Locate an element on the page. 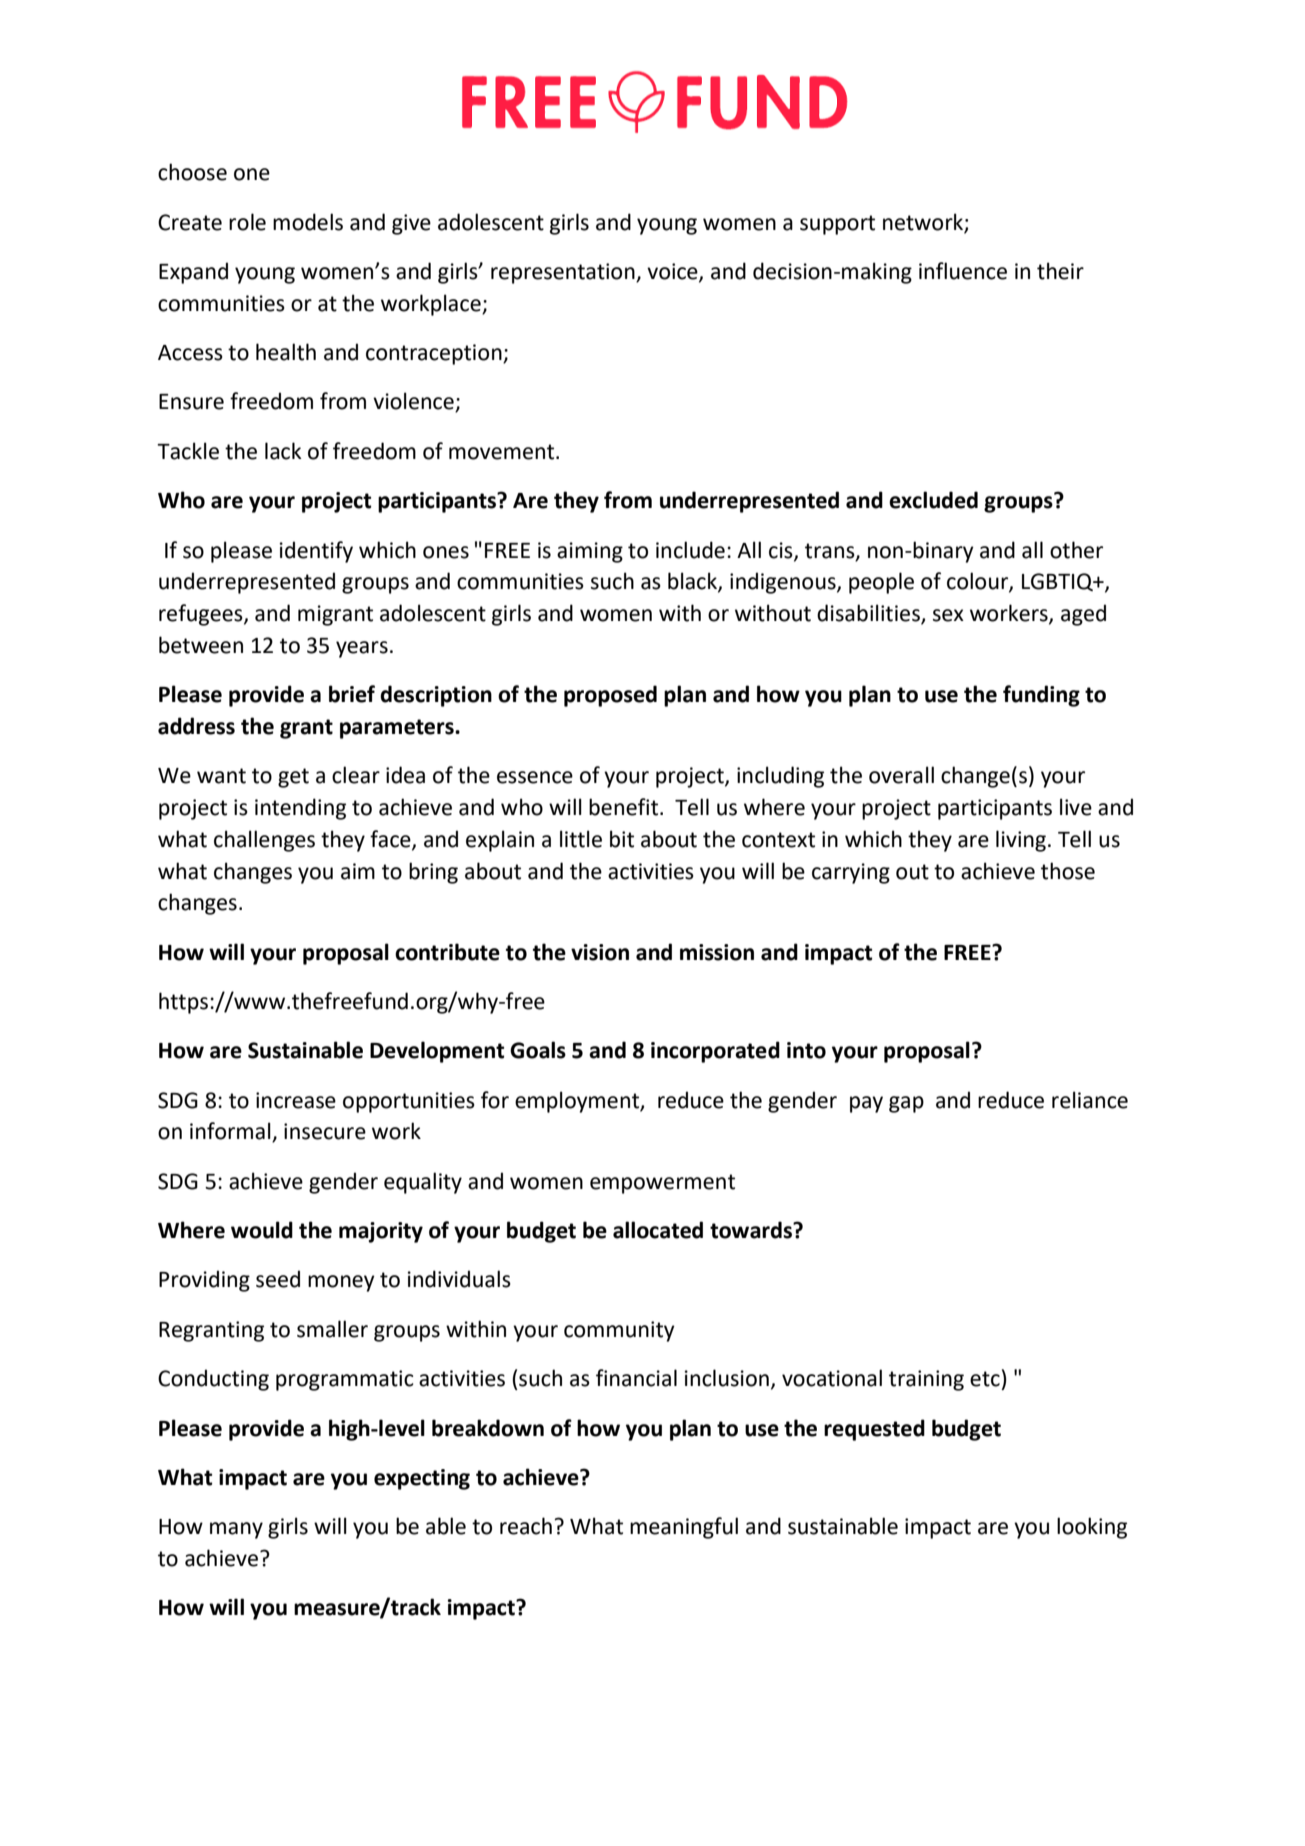  many is located at coordinates (236, 1530).
